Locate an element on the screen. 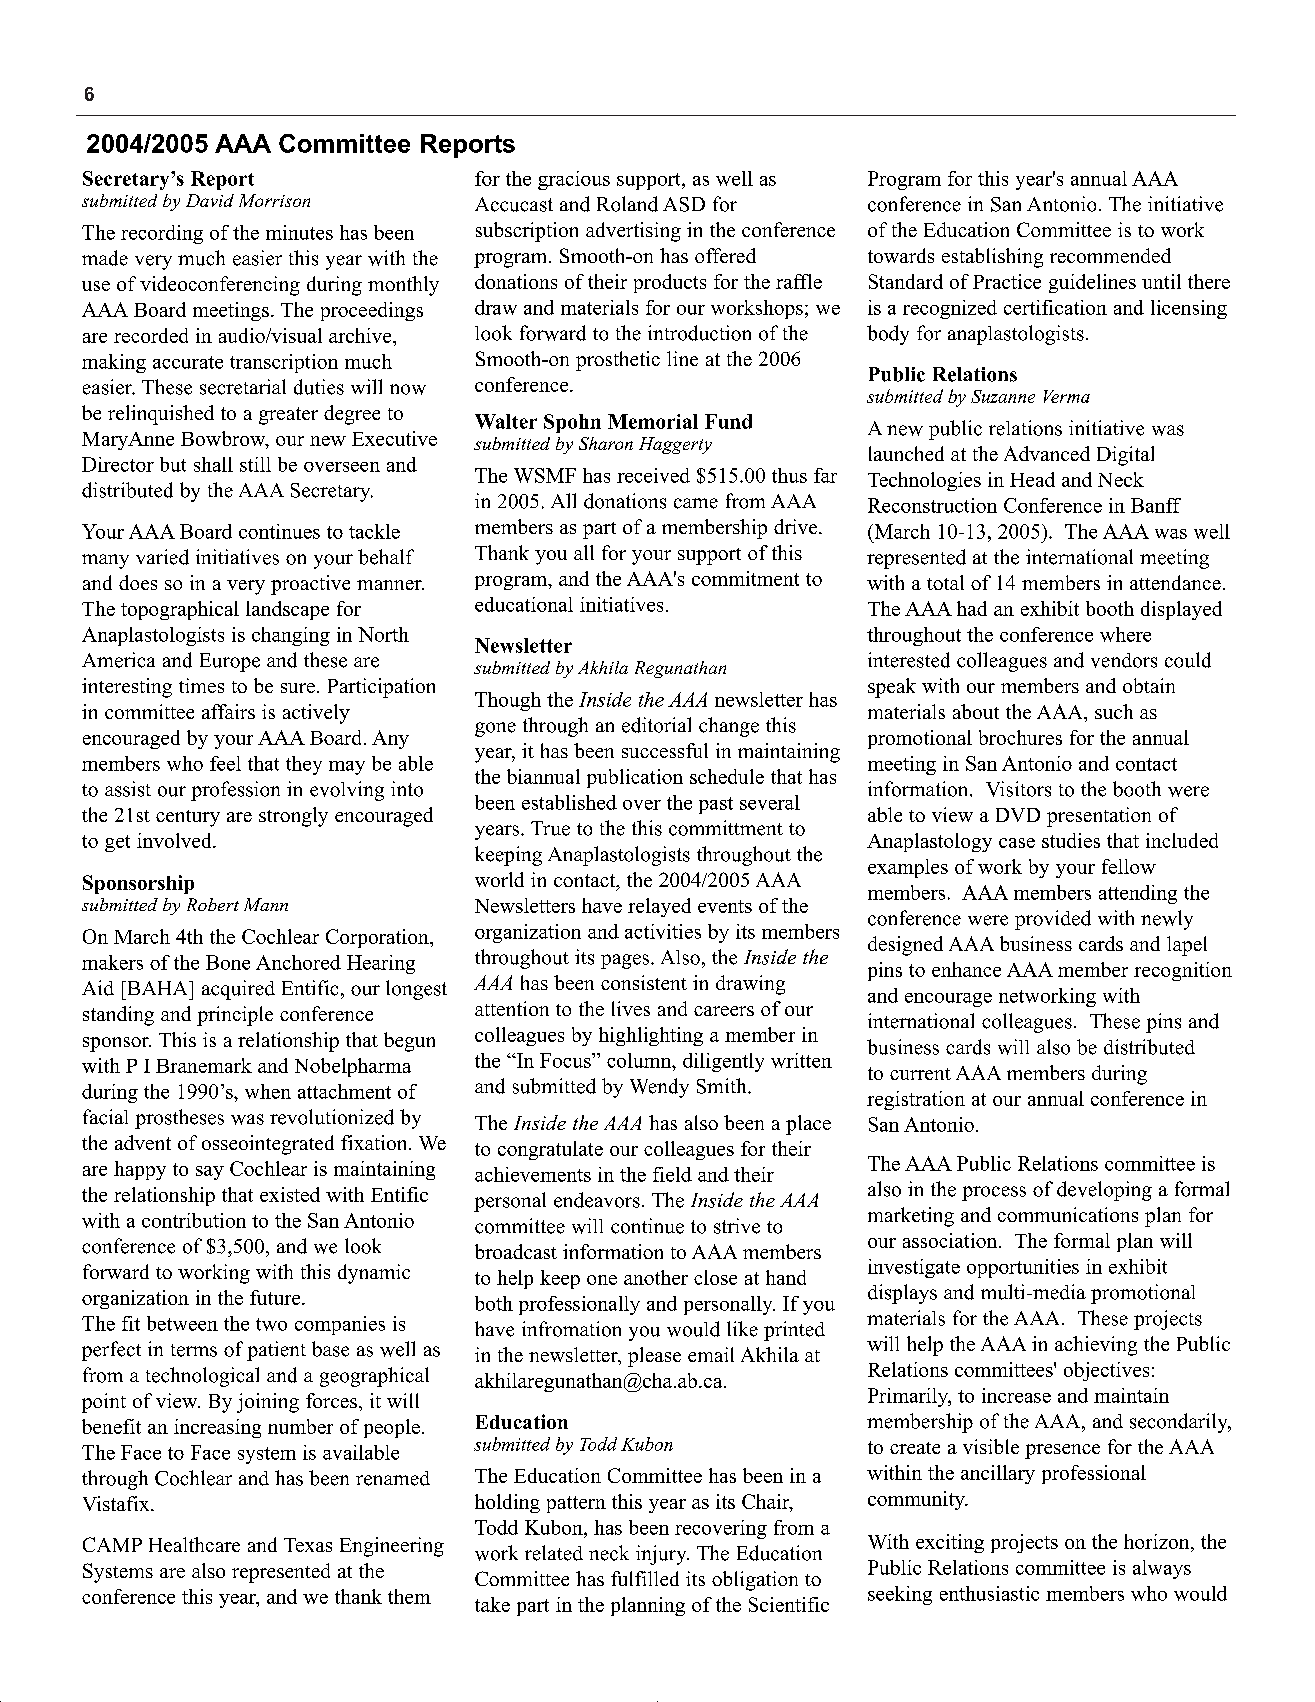 The width and height of the screenshot is (1315, 1702). developing is located at coordinates (1104, 1191).
